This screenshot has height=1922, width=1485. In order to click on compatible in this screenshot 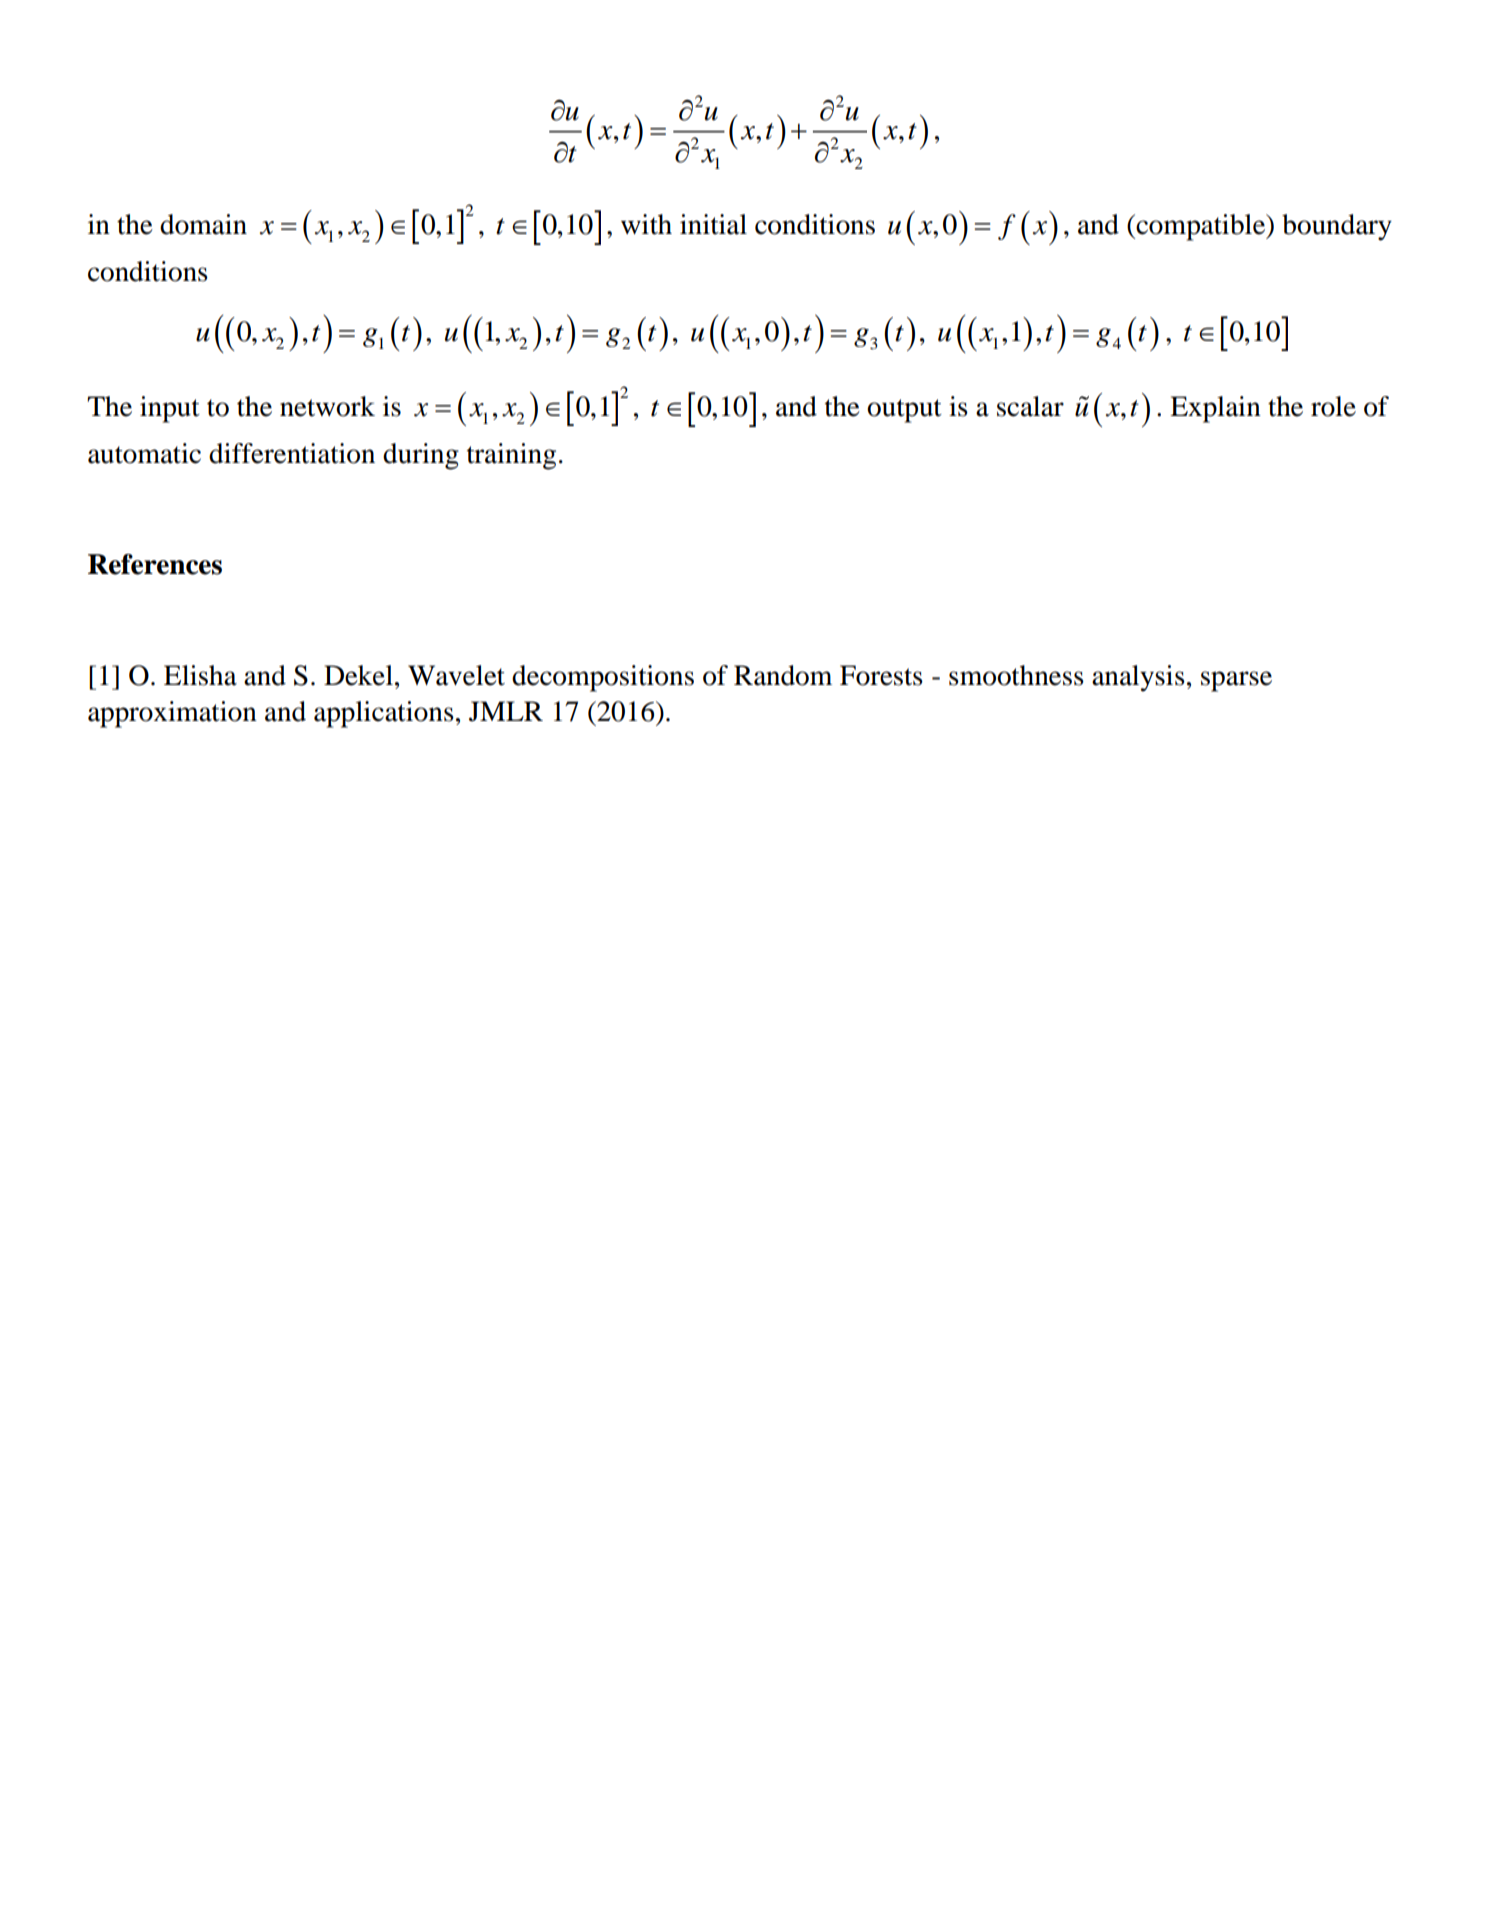, I will do `click(1201, 227)`.
